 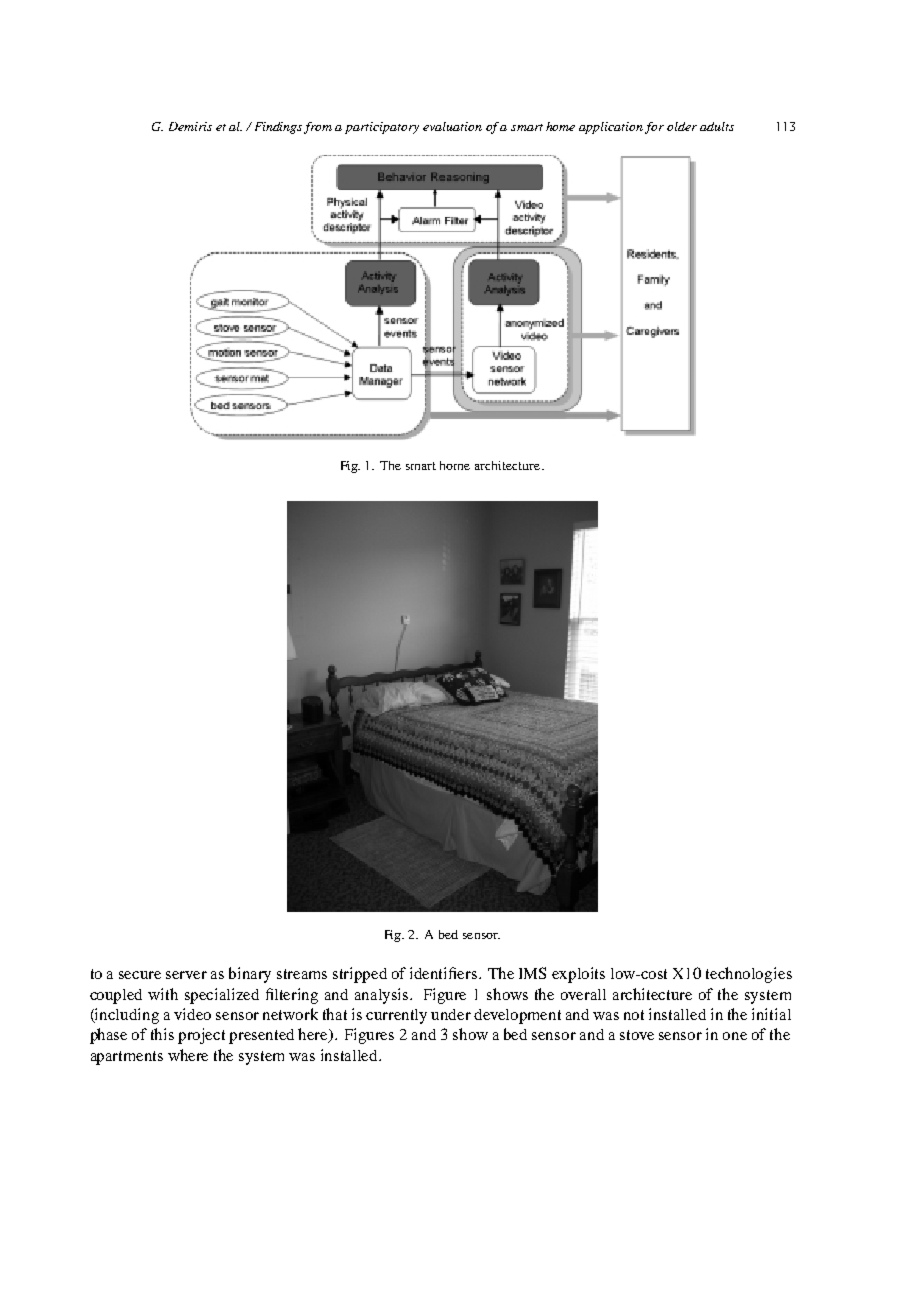 I want to click on project, so click(x=201, y=1036).
